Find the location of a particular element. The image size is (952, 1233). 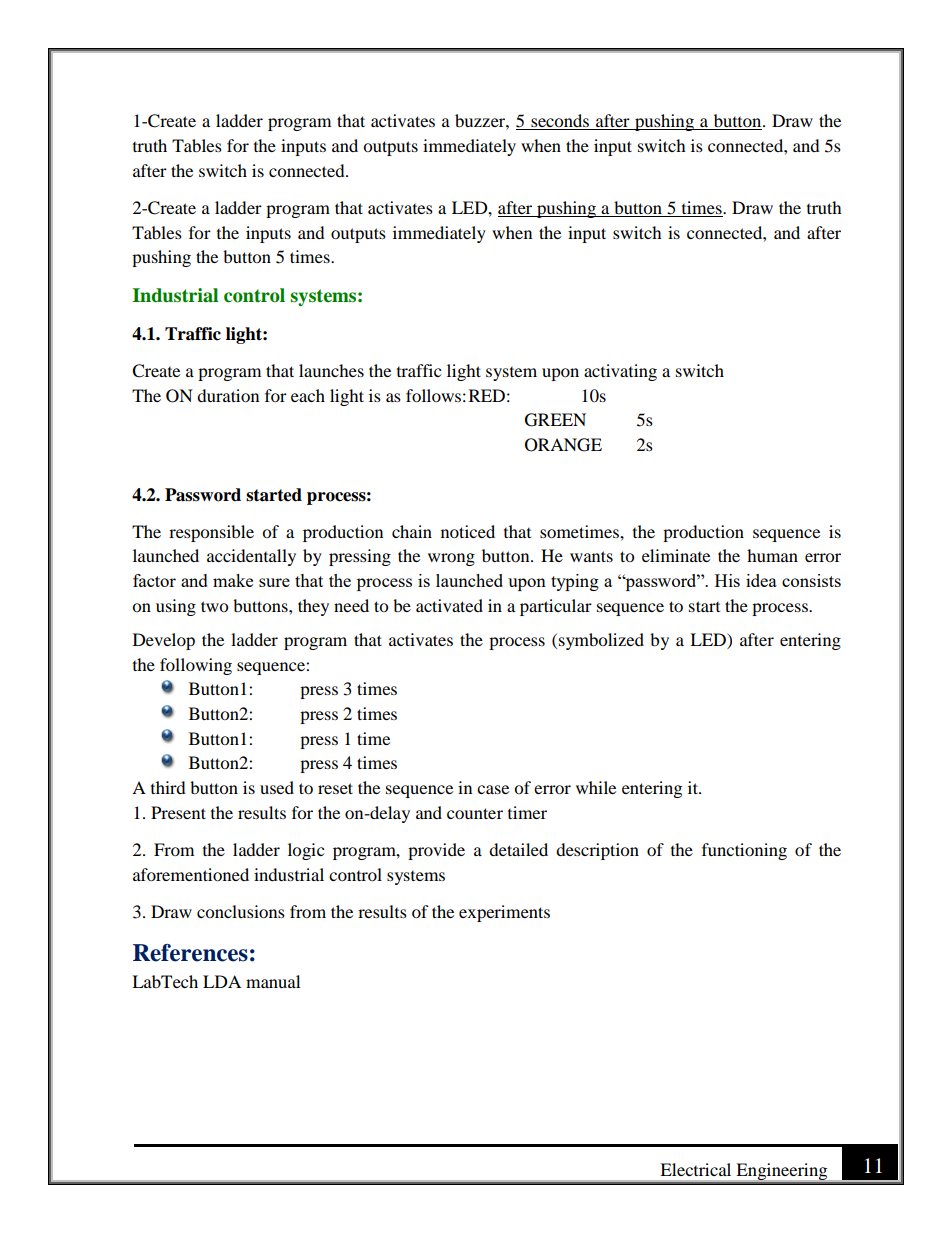

LDA is located at coordinates (222, 981).
